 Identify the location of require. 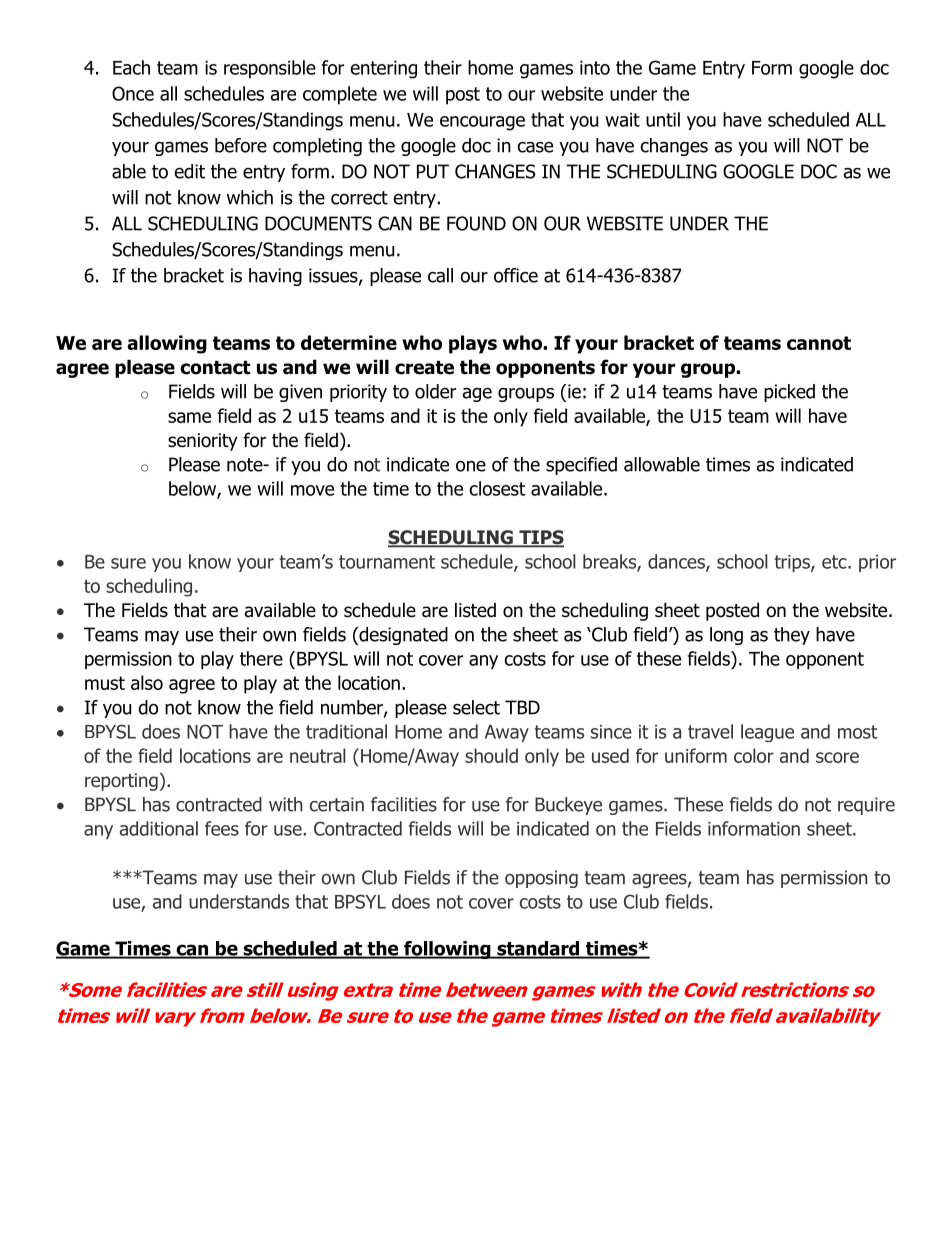
(866, 806).
